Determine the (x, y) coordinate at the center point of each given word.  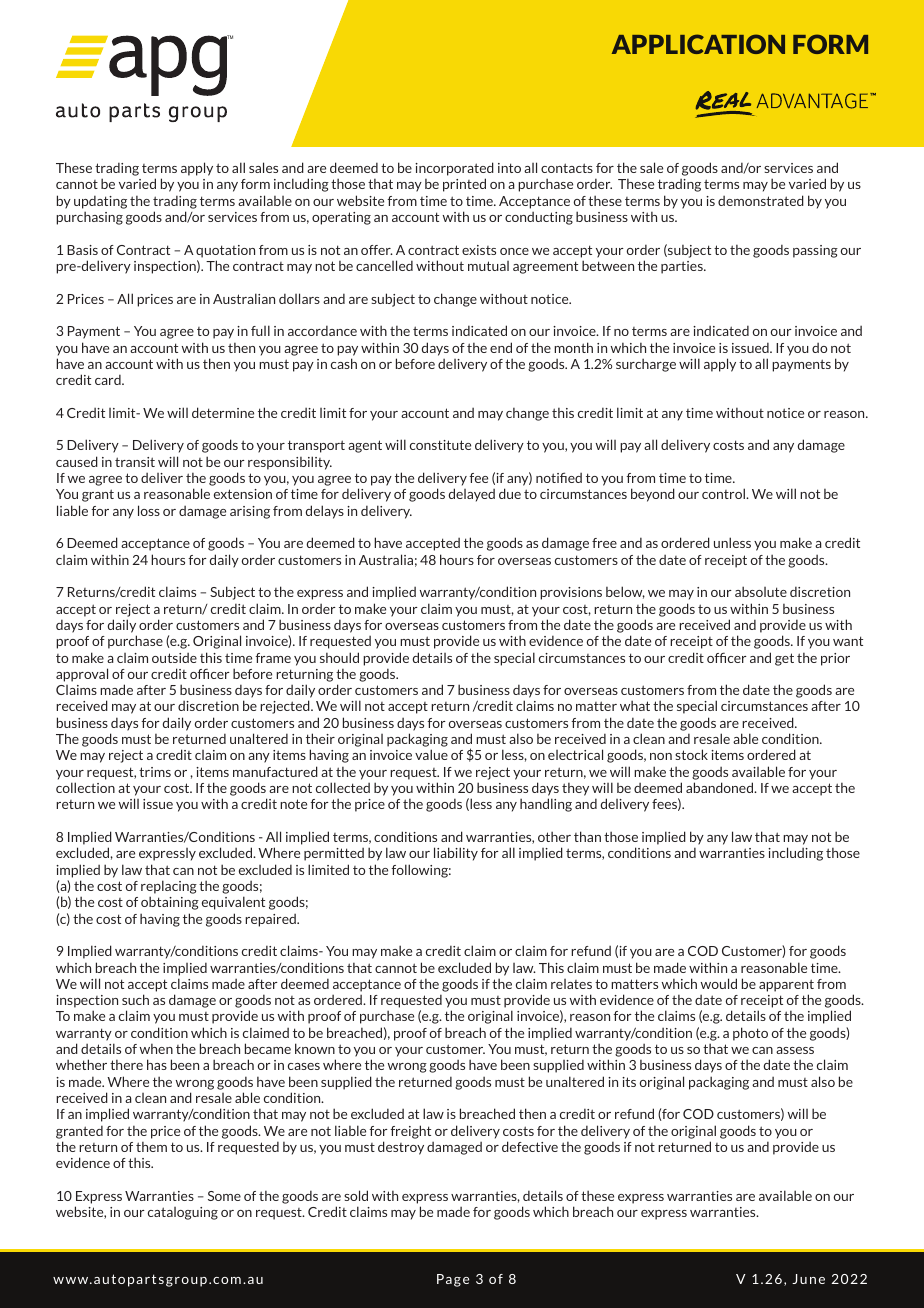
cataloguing (183, 1213)
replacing (169, 887)
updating (100, 202)
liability (456, 854)
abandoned (721, 787)
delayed (471, 495)
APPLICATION (698, 44)
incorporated (454, 169)
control (724, 493)
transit (135, 462)
